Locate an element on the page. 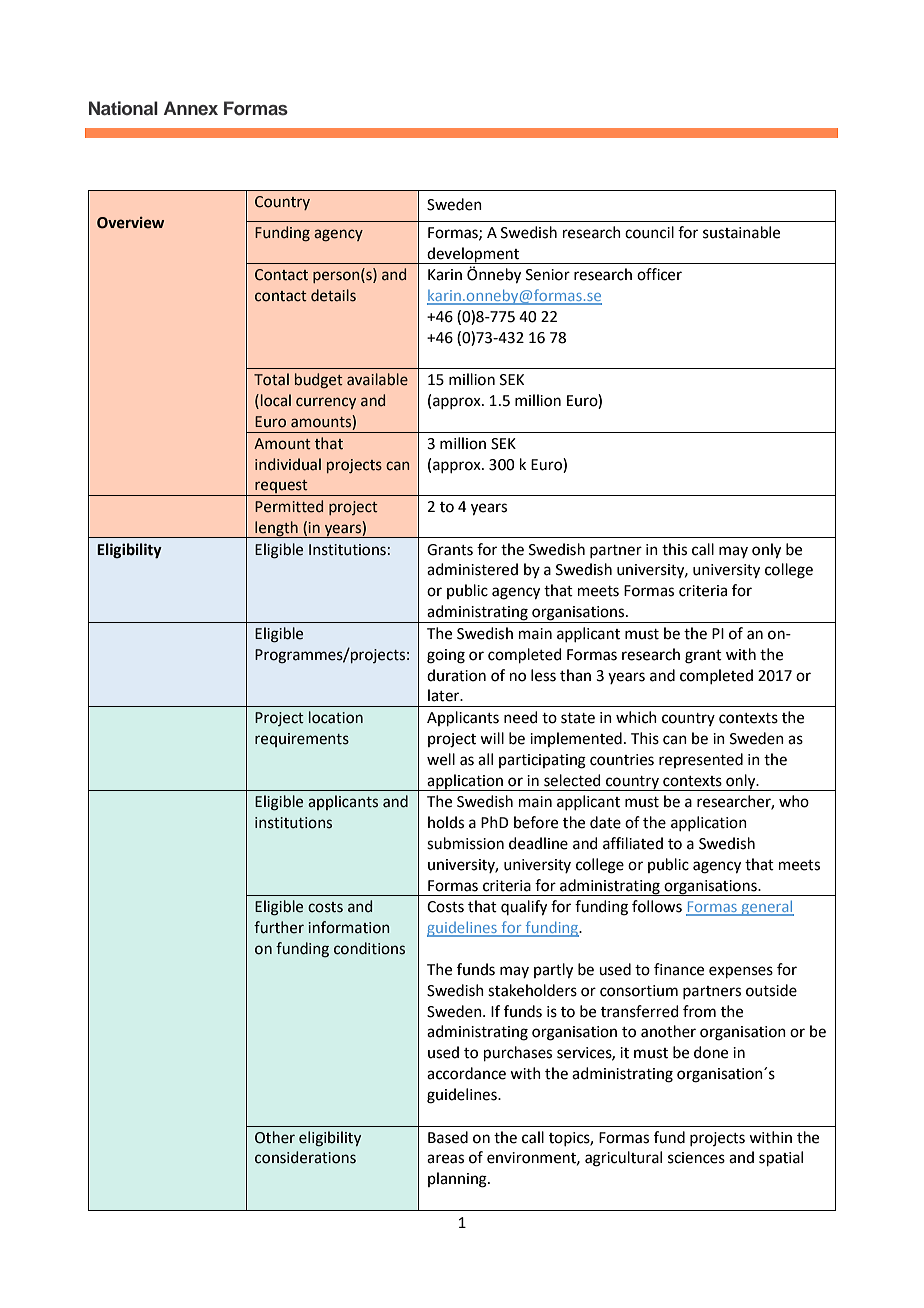  Total is located at coordinates (271, 379).
